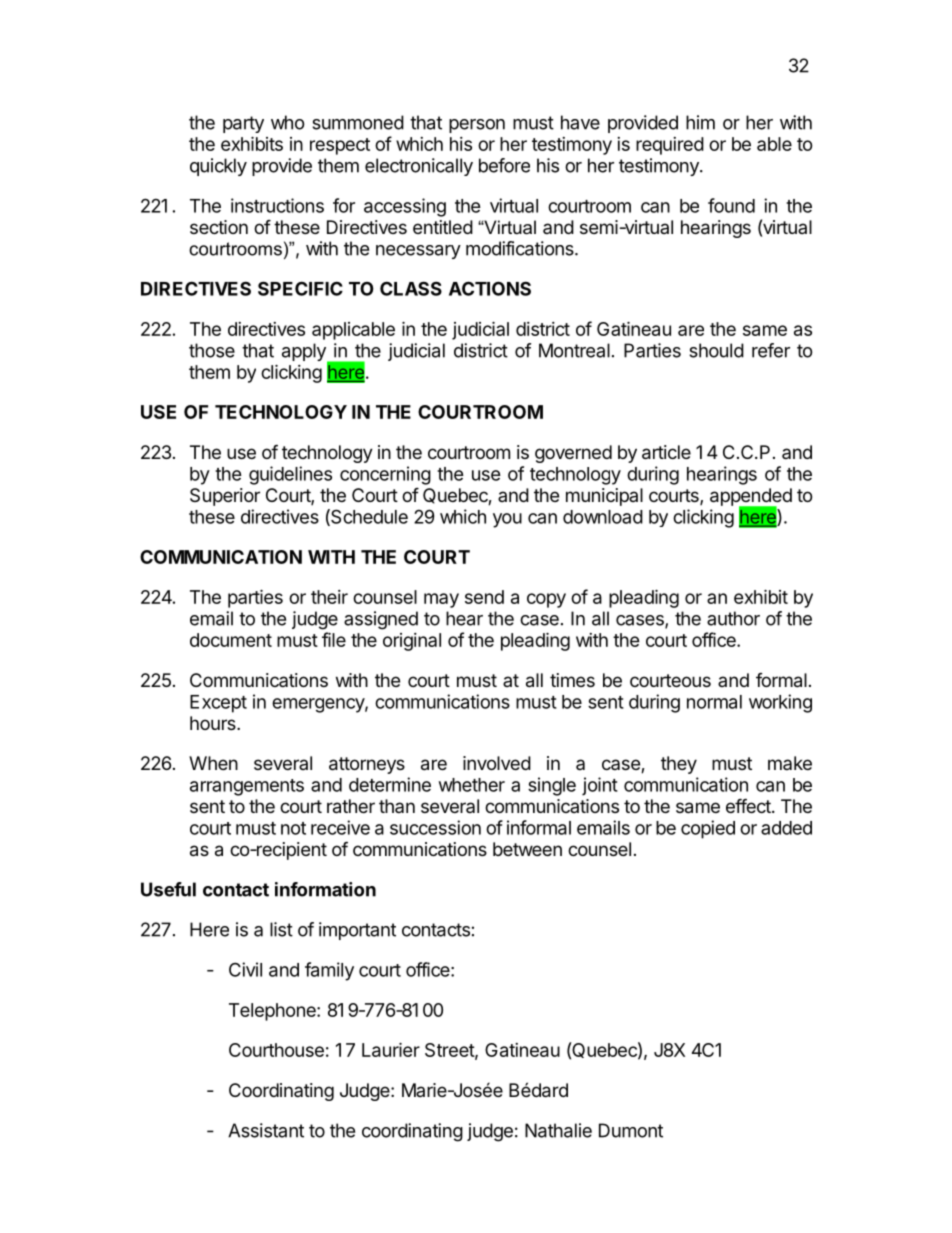  I want to click on send, so click(484, 597).
